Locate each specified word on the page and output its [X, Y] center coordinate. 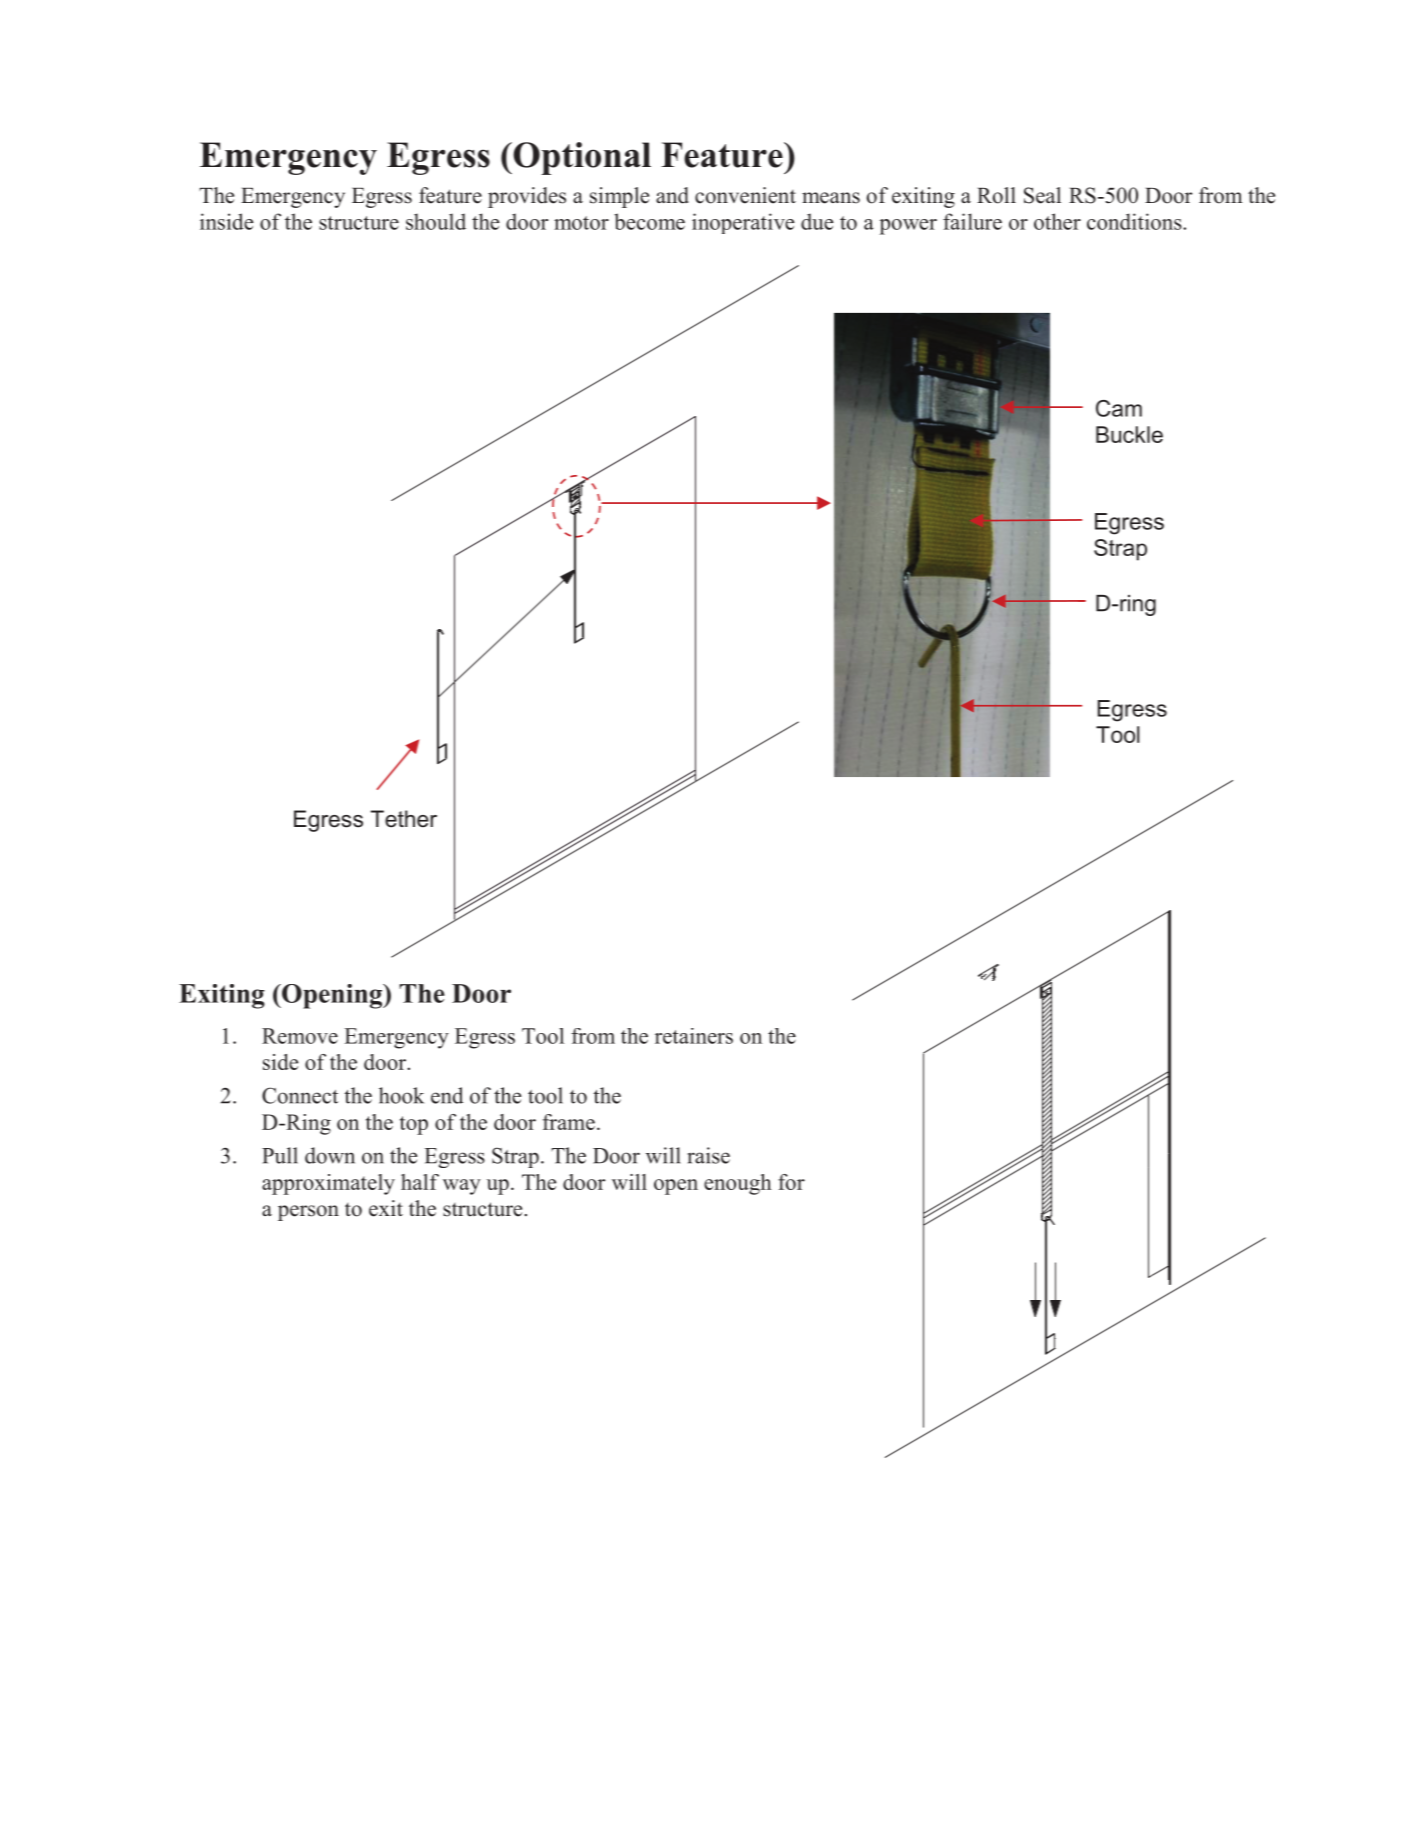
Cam [1119, 408]
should [436, 221]
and [672, 195]
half [420, 1182]
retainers [694, 1036]
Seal [1042, 195]
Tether [403, 819]
